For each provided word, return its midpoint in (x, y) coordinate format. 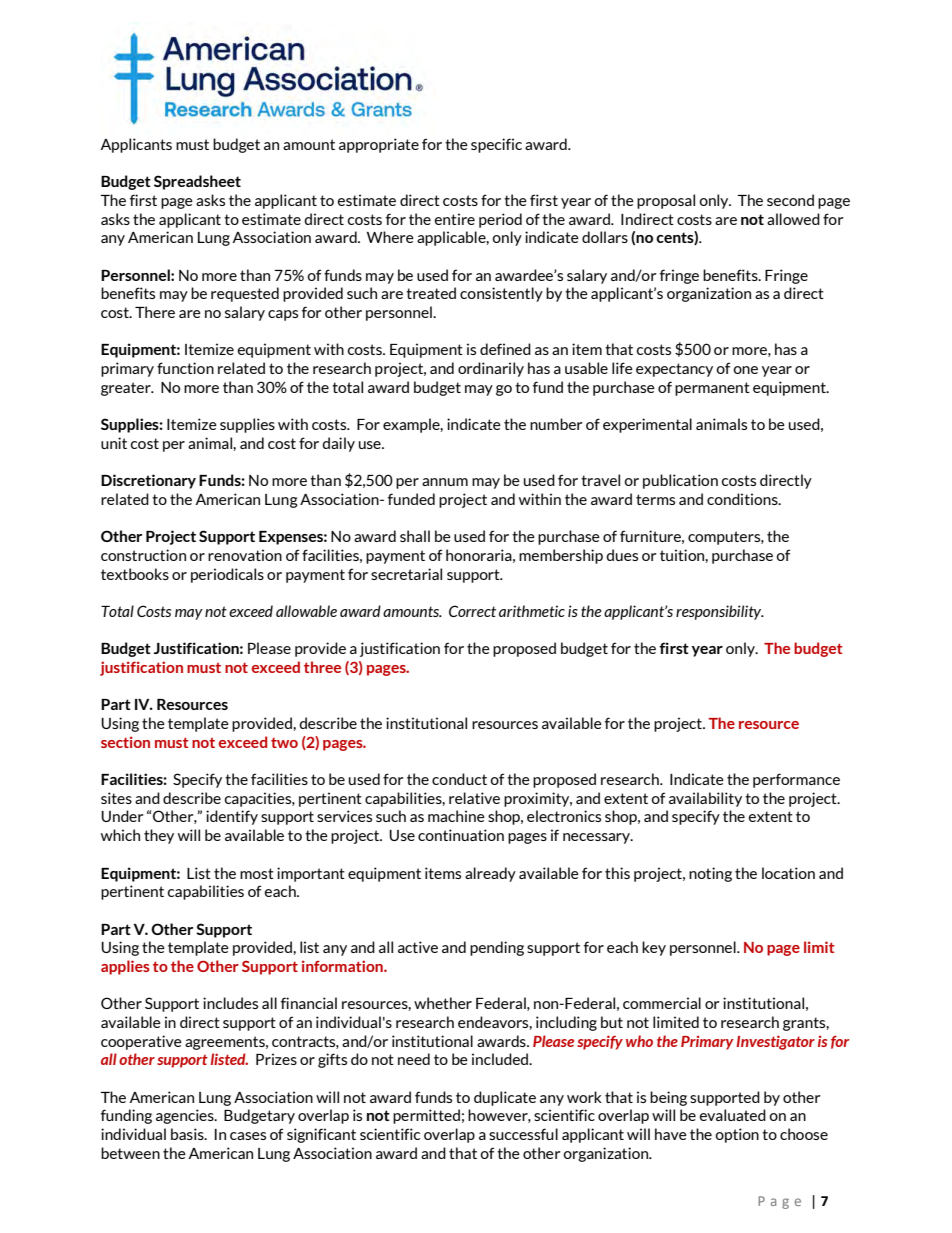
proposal (666, 201)
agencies (186, 1116)
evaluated (733, 1115)
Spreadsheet (197, 182)
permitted (426, 1116)
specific (496, 145)
